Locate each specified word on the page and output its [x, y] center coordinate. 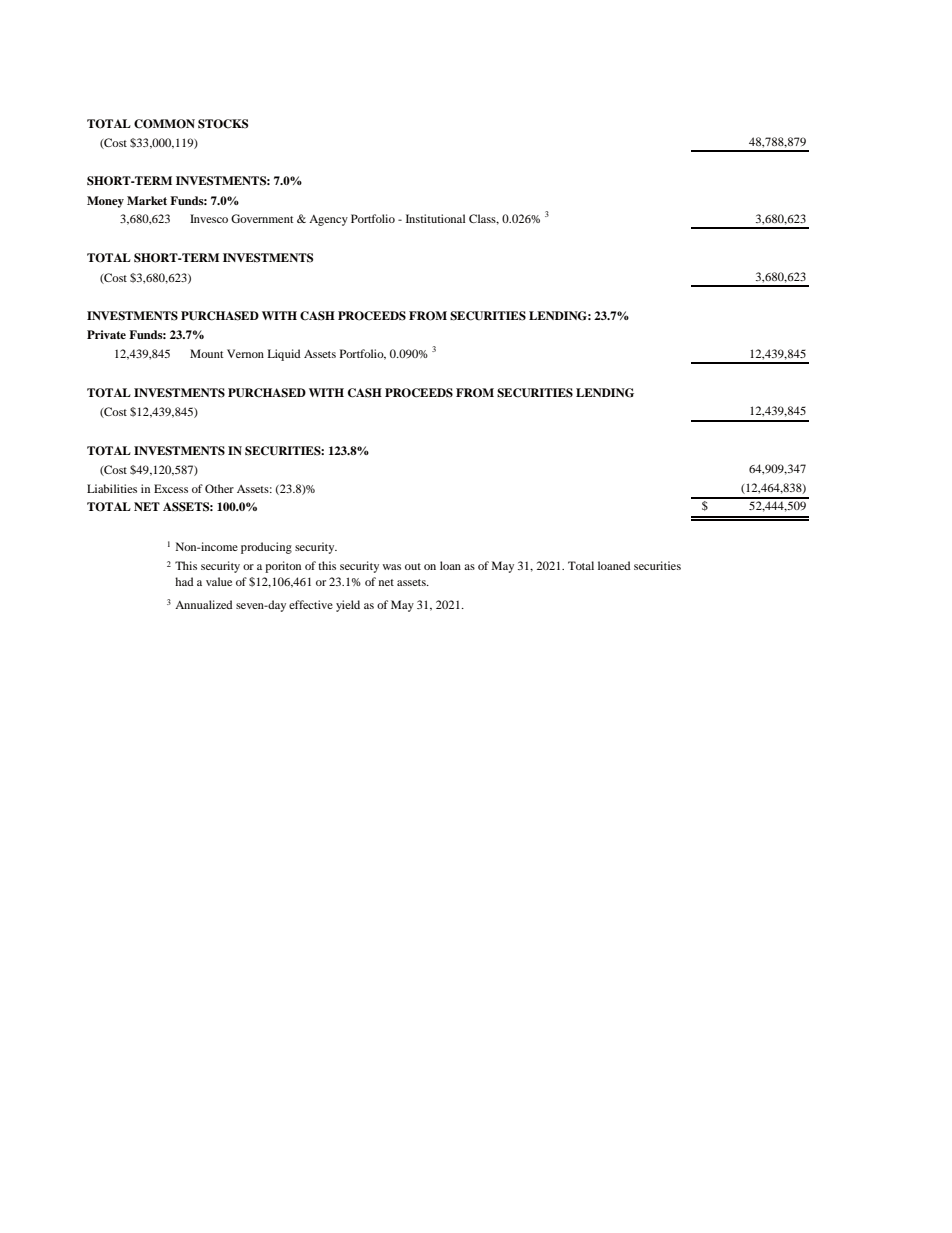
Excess [171, 488]
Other [219, 488]
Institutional [435, 218]
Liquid [284, 355]
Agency [328, 220]
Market [147, 200]
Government [262, 218]
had [184, 581]
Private [106, 334]
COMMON [164, 124]
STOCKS [223, 124]
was [392, 567]
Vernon [245, 353]
